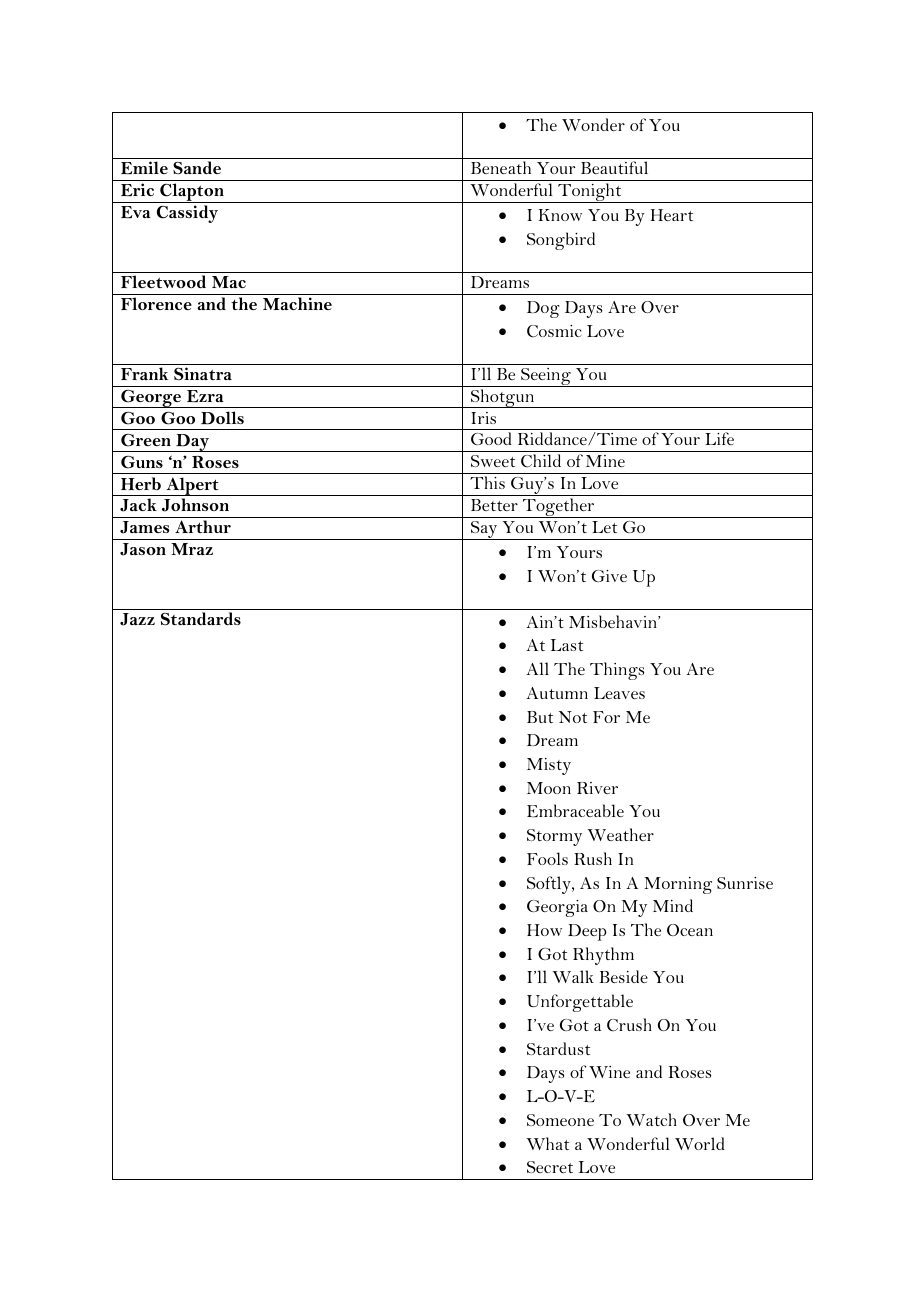 Image resolution: width=924 pixels, height=1308 pixels. I want to click on Dolls, so click(222, 418).
